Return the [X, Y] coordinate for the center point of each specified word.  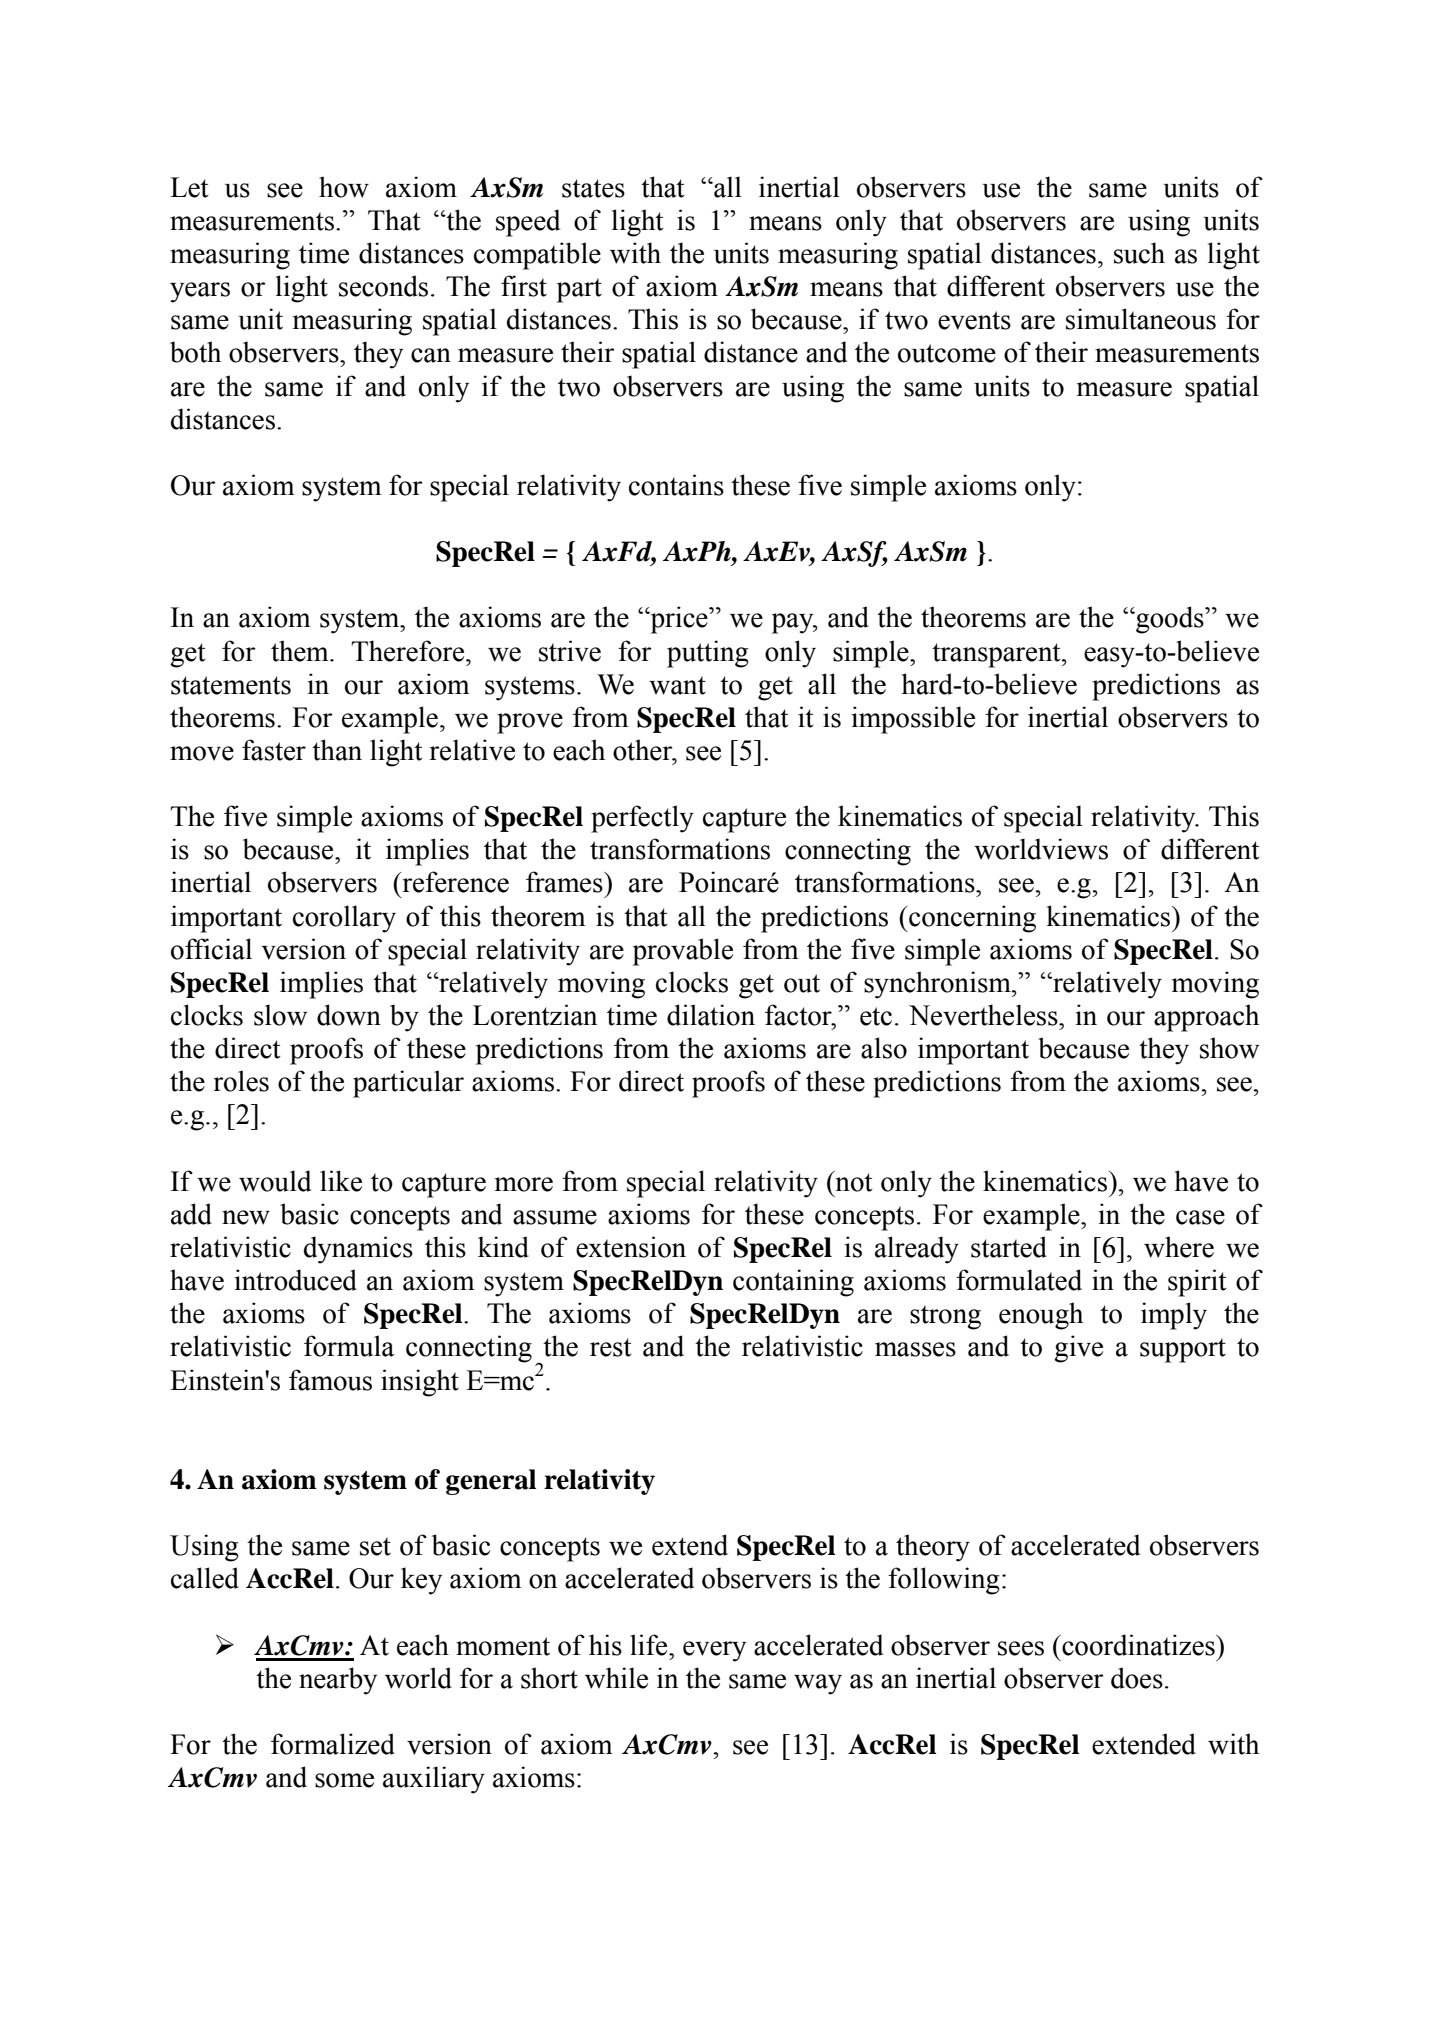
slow [280, 1015]
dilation [711, 1015]
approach [1206, 1018]
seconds [383, 286]
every [714, 1651]
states [593, 188]
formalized [333, 1744]
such [1139, 253]
